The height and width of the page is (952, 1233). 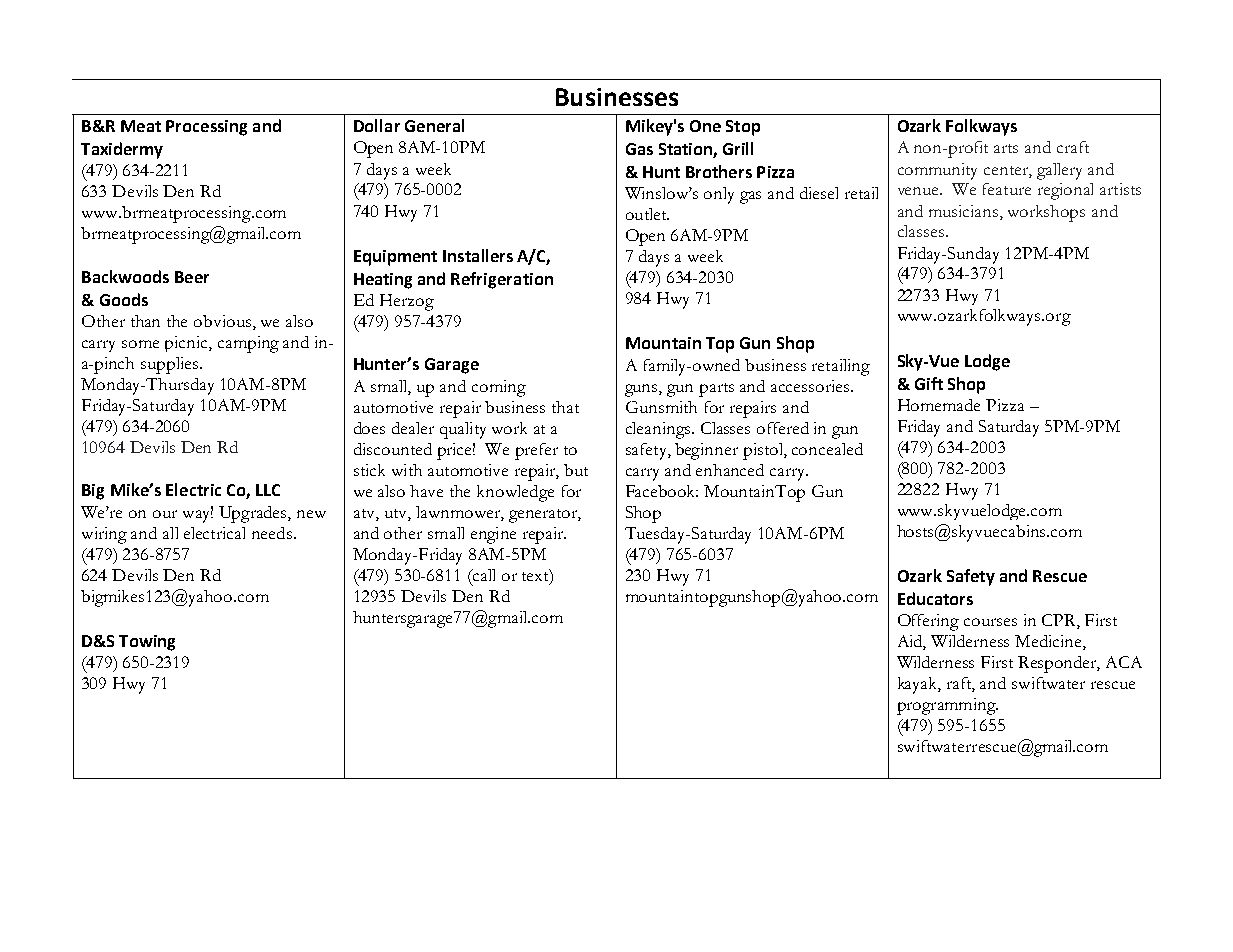 What do you see at coordinates (939, 405) in the page?
I see `Homemade` at bounding box center [939, 405].
